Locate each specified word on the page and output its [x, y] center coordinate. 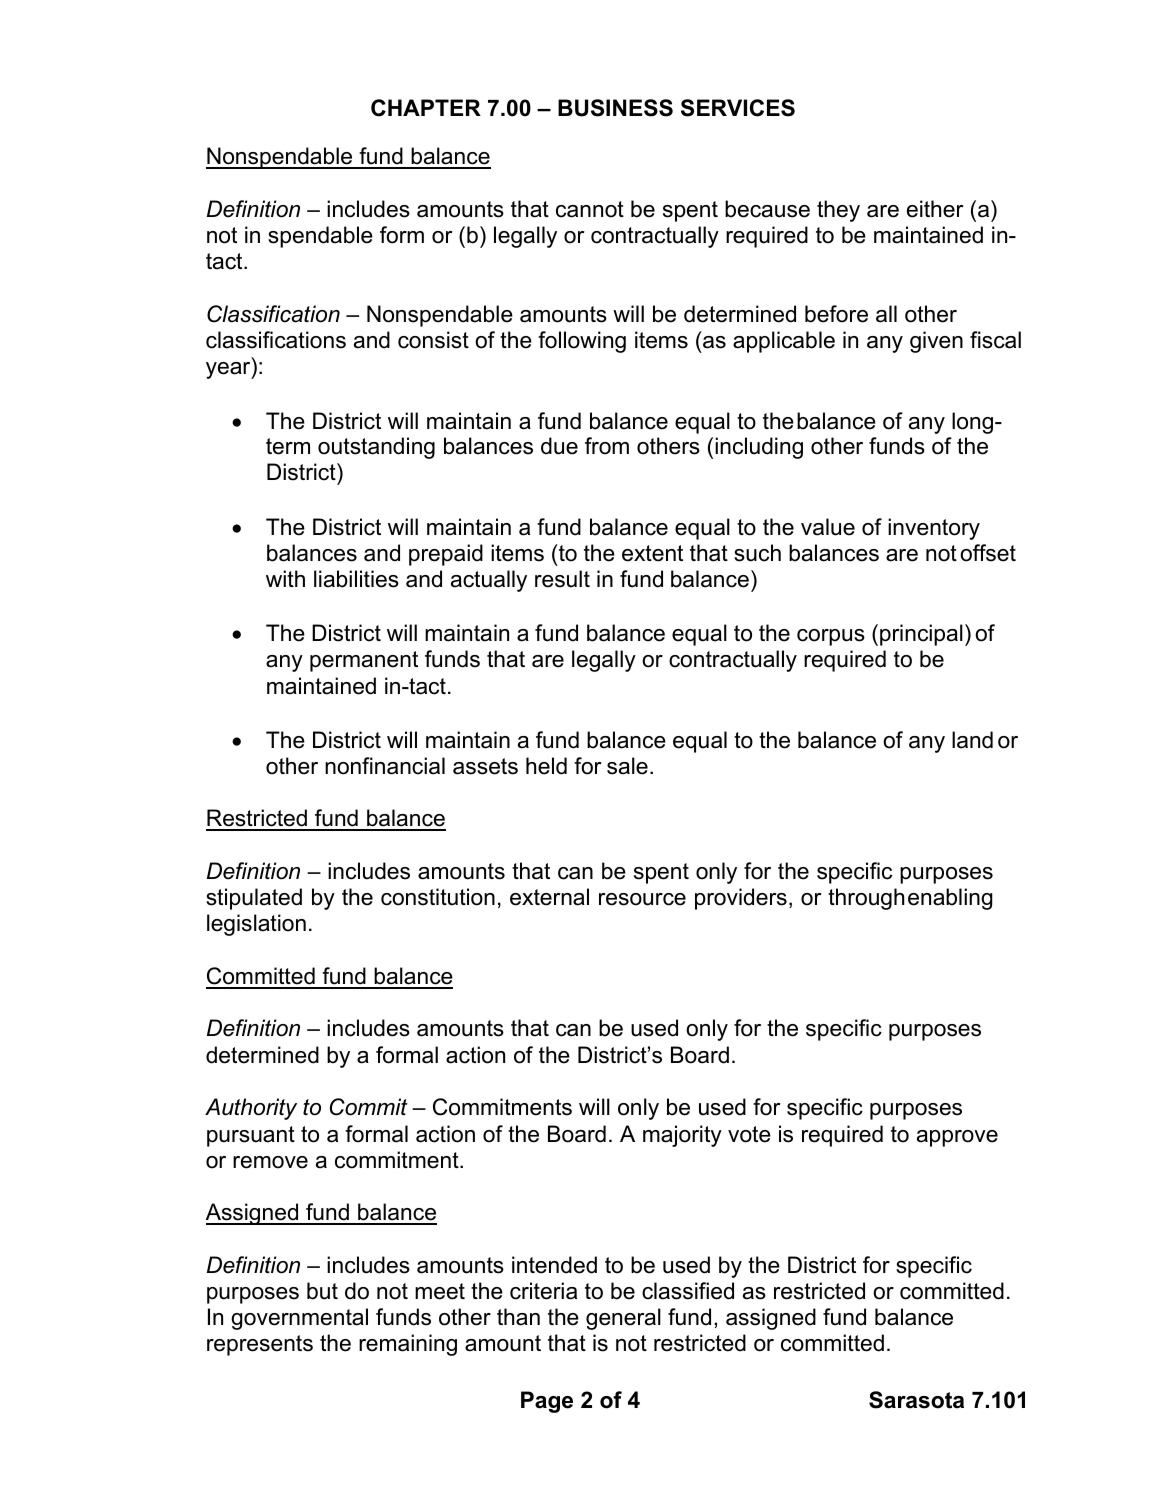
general [623, 1319]
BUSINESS [615, 108]
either [935, 209]
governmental [299, 1319]
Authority [251, 1109]
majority [682, 1136]
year [229, 370]
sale [627, 766]
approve [957, 1138]
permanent [364, 661]
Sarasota [916, 1400]
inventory [934, 529]
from [607, 446]
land [972, 740]
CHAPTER [426, 108]
